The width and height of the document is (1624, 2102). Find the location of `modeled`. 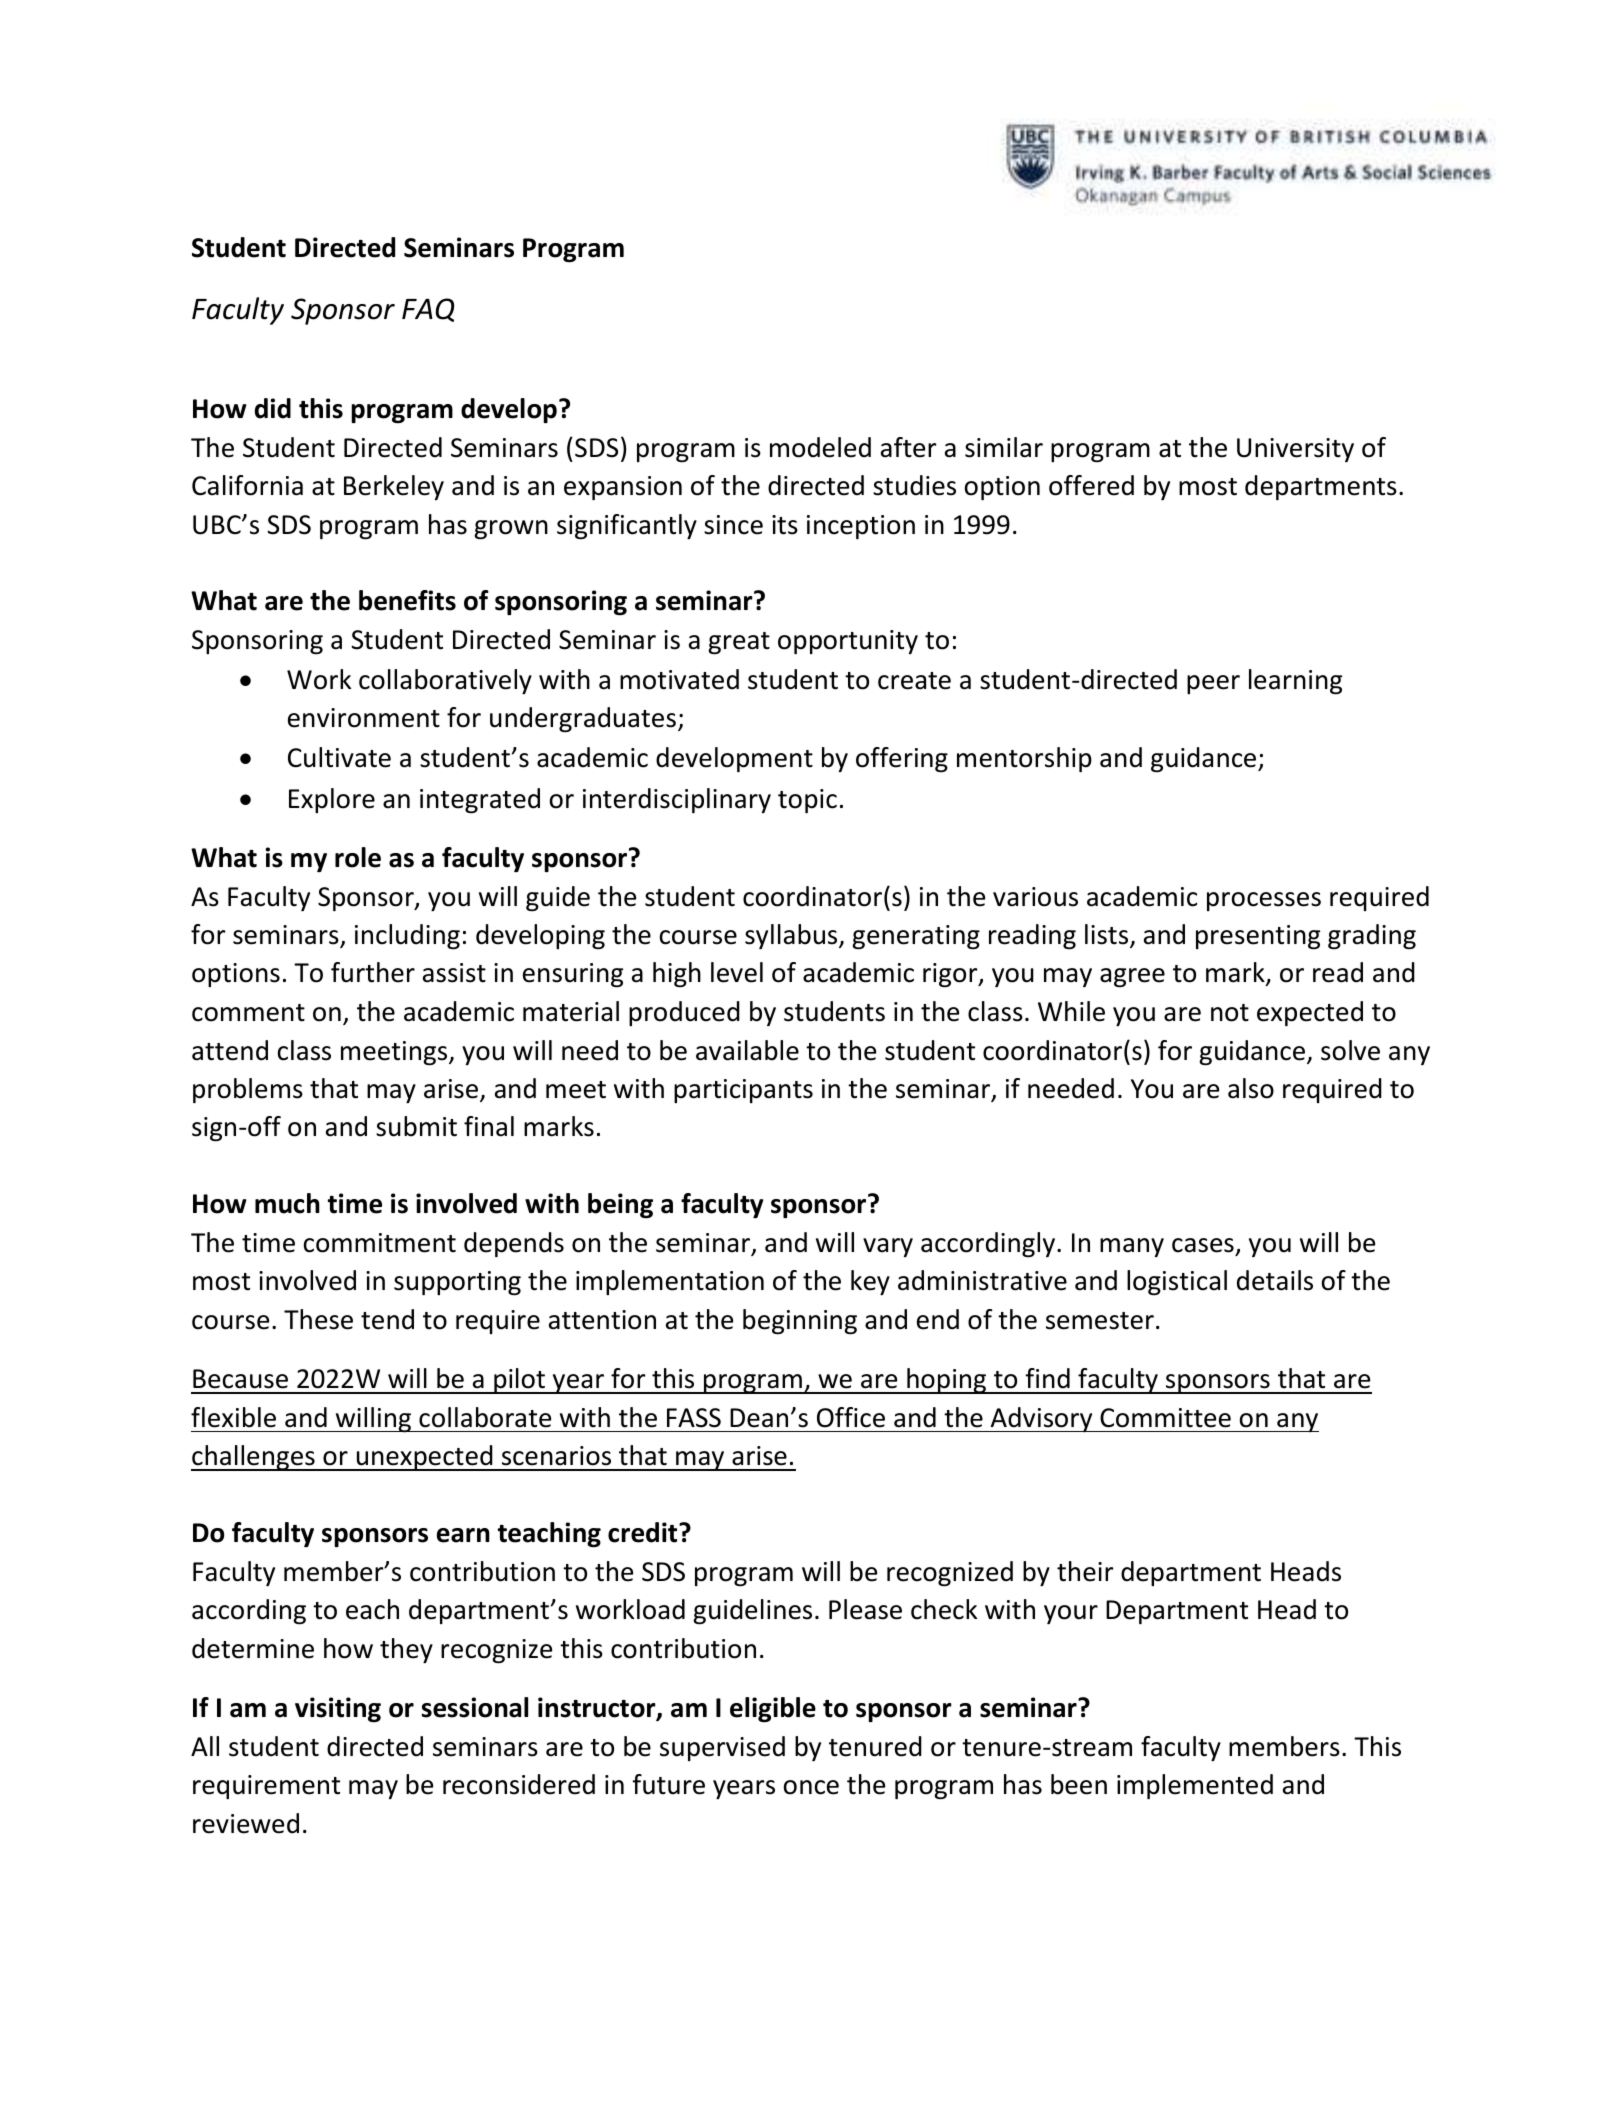

modeled is located at coordinates (820, 447).
